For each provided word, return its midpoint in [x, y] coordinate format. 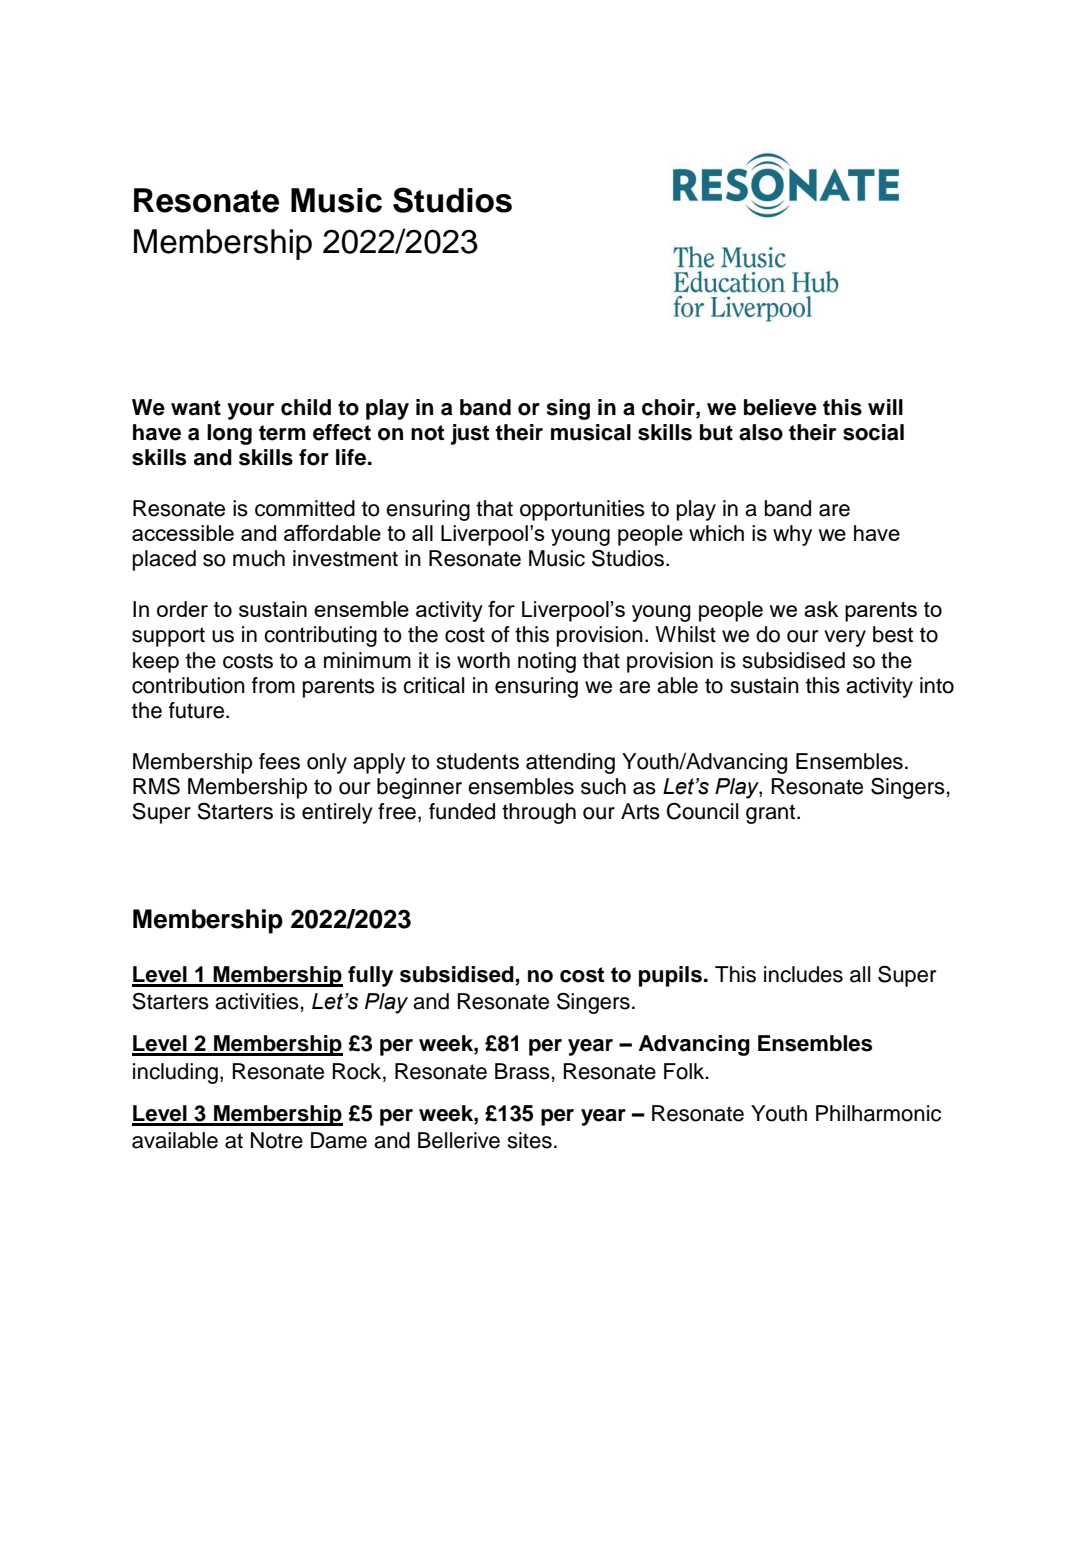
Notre [277, 1140]
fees [279, 761]
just [469, 434]
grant [772, 814]
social [873, 432]
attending [570, 763]
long [229, 434]
